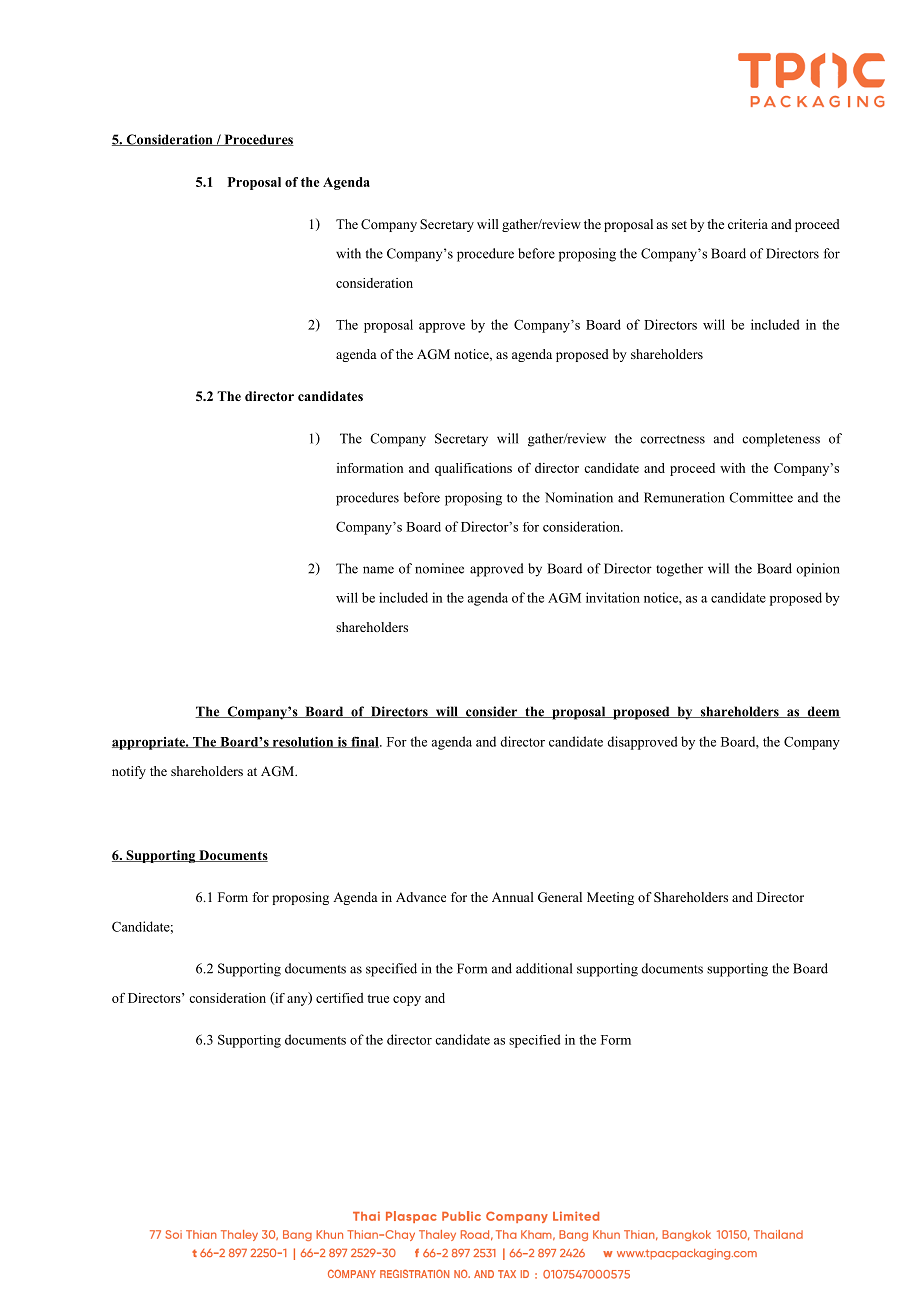  Describe the element at coordinates (544, 968) in the image. I see `additional` at that location.
